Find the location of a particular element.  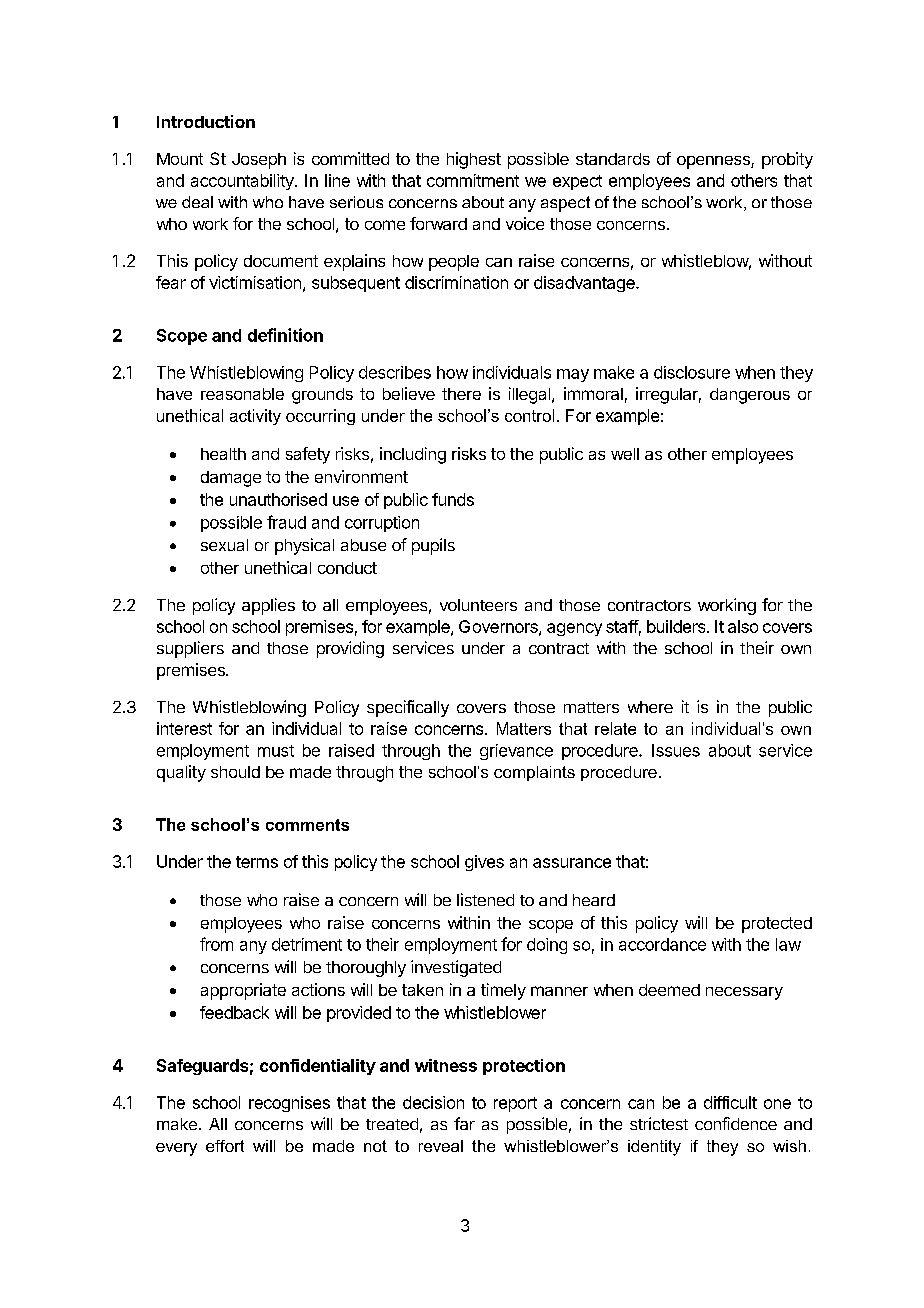

complaints is located at coordinates (534, 773).
